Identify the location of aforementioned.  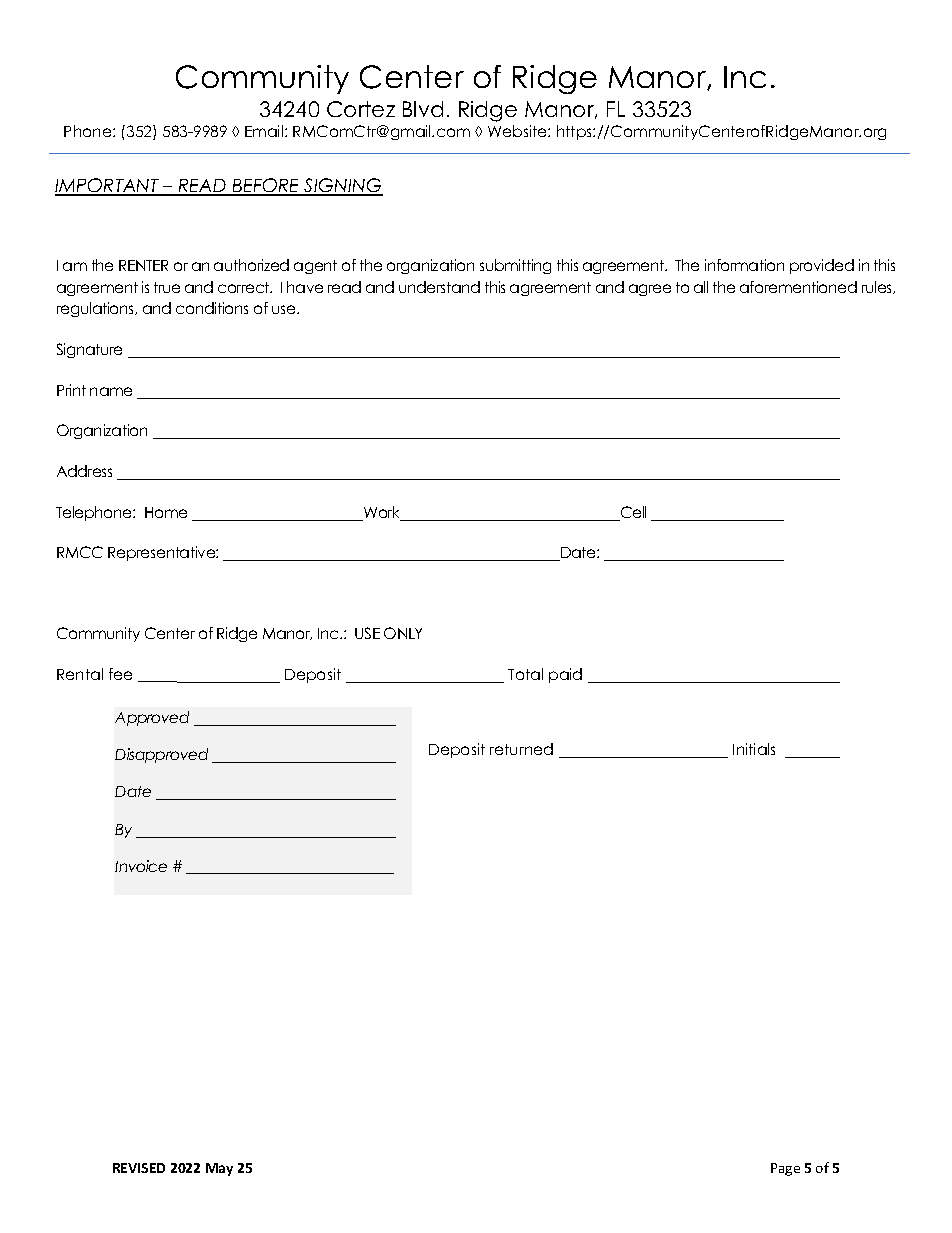
(798, 287).
